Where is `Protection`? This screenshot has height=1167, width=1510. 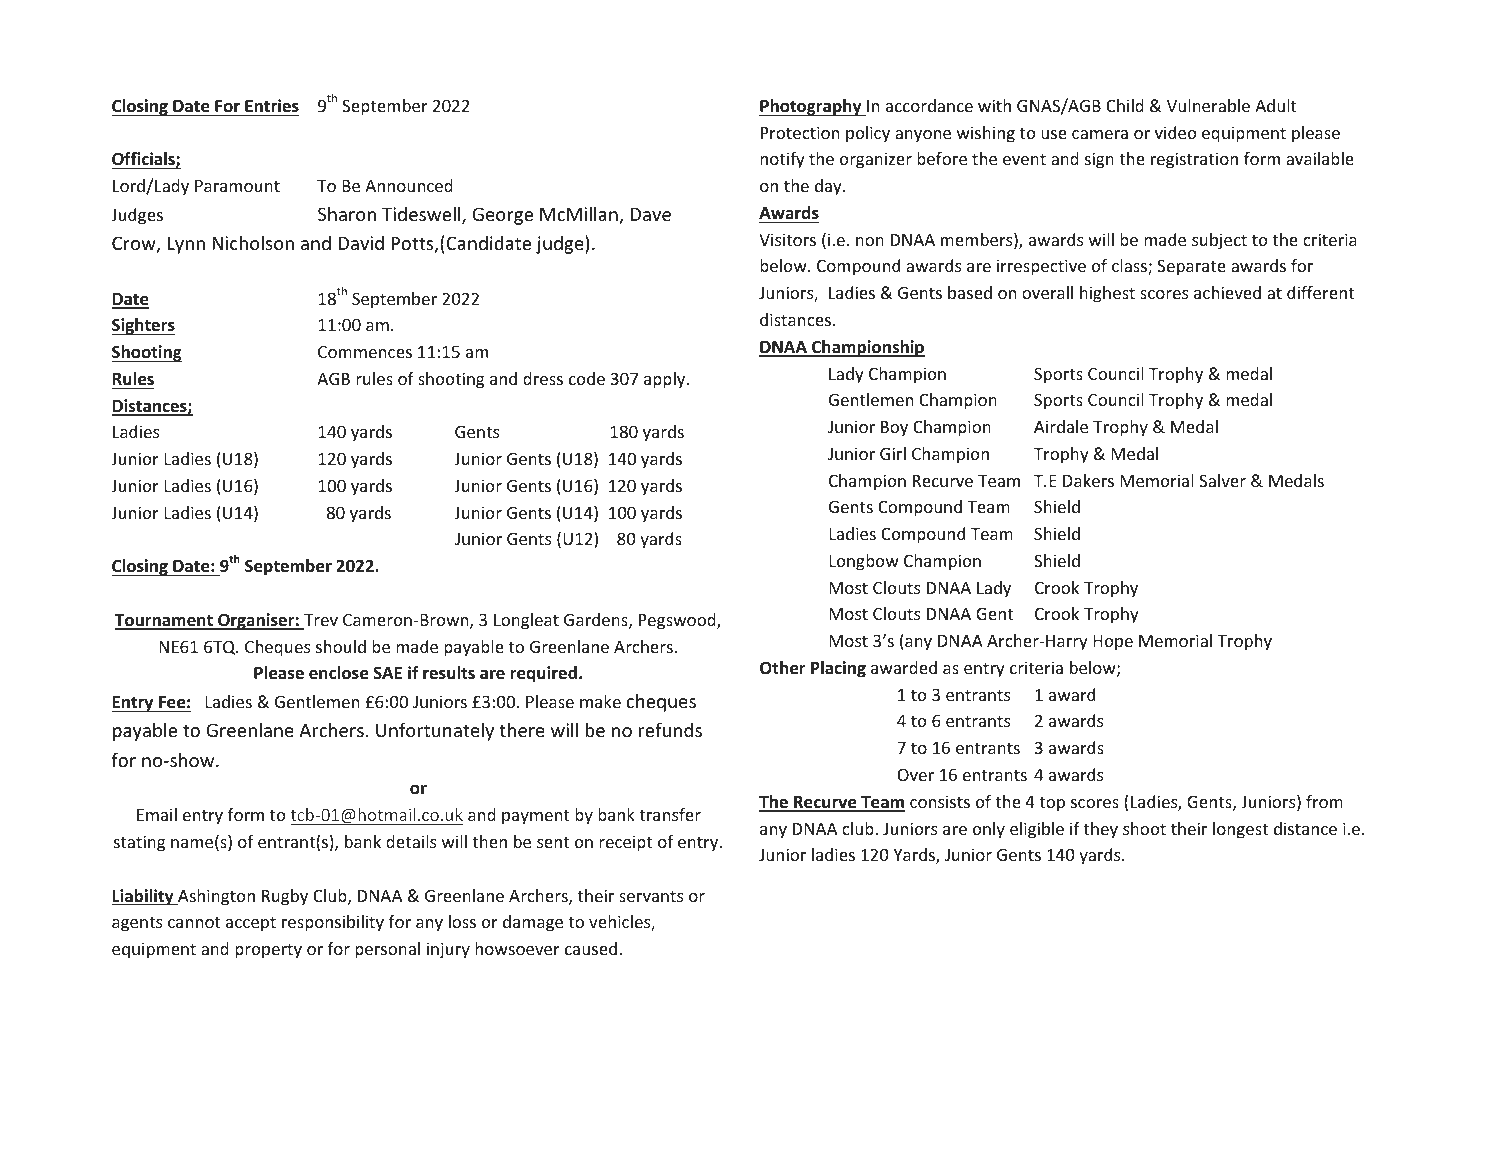 Protection is located at coordinates (800, 132).
